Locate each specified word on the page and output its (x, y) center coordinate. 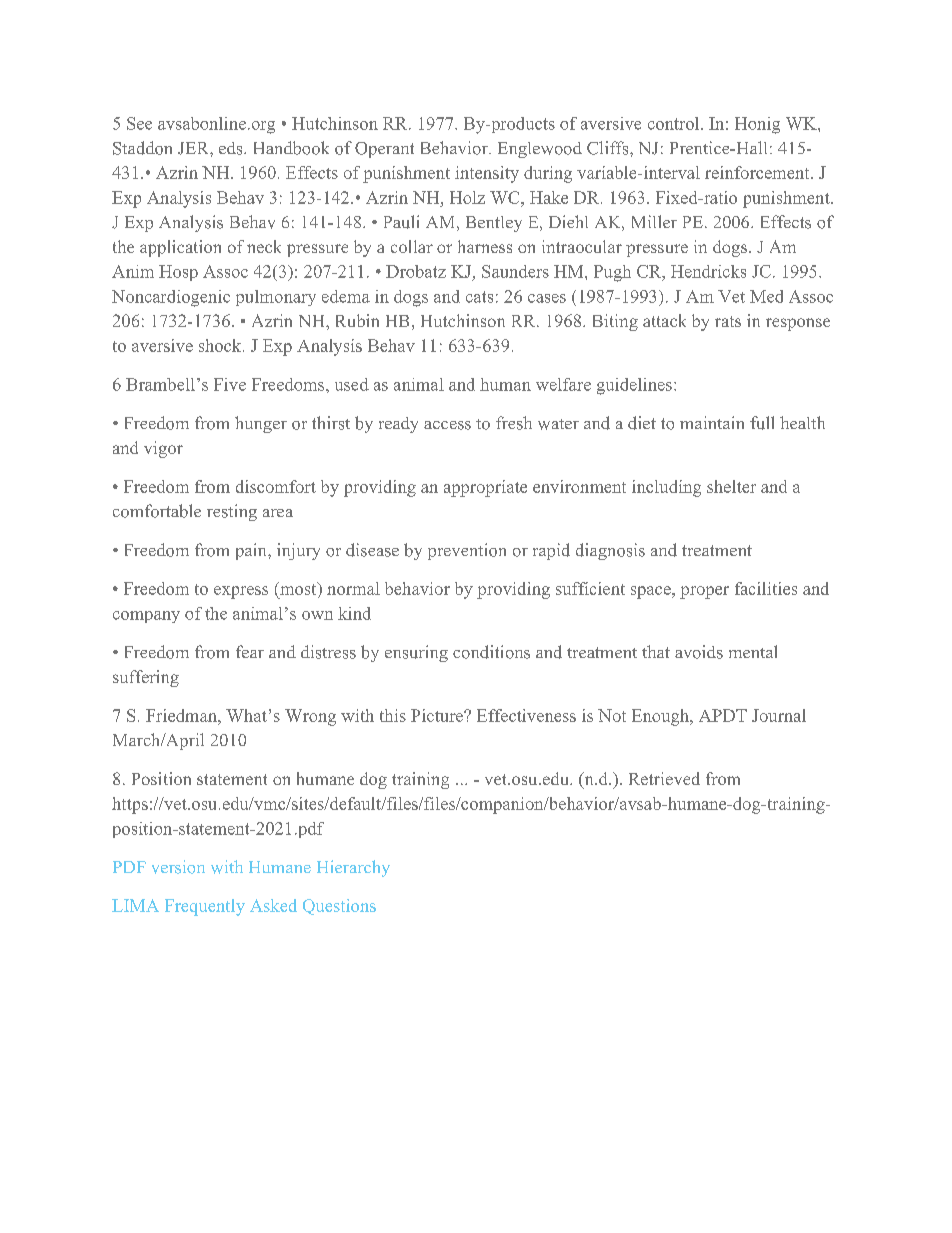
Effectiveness (526, 715)
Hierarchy (353, 868)
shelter (731, 486)
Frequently (205, 907)
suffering (146, 678)
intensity (487, 174)
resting (232, 512)
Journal (779, 715)
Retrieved (664, 778)
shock (221, 345)
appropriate (485, 488)
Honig (757, 125)
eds (232, 148)
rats (728, 321)
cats (479, 297)
